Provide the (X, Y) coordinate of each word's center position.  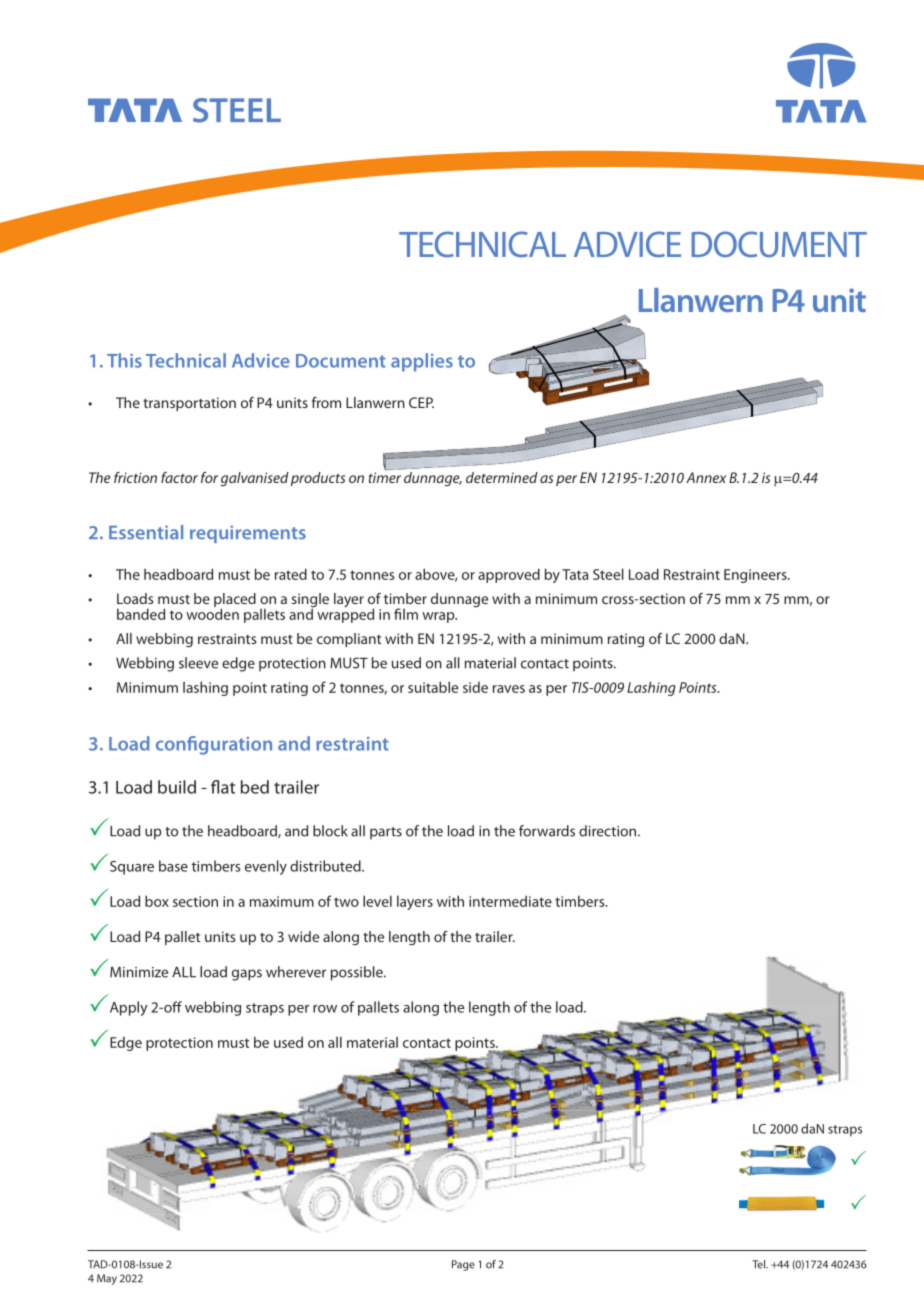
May (107, 1279)
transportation (189, 404)
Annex (706, 477)
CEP (421, 402)
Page (463, 1265)
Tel (760, 1264)
